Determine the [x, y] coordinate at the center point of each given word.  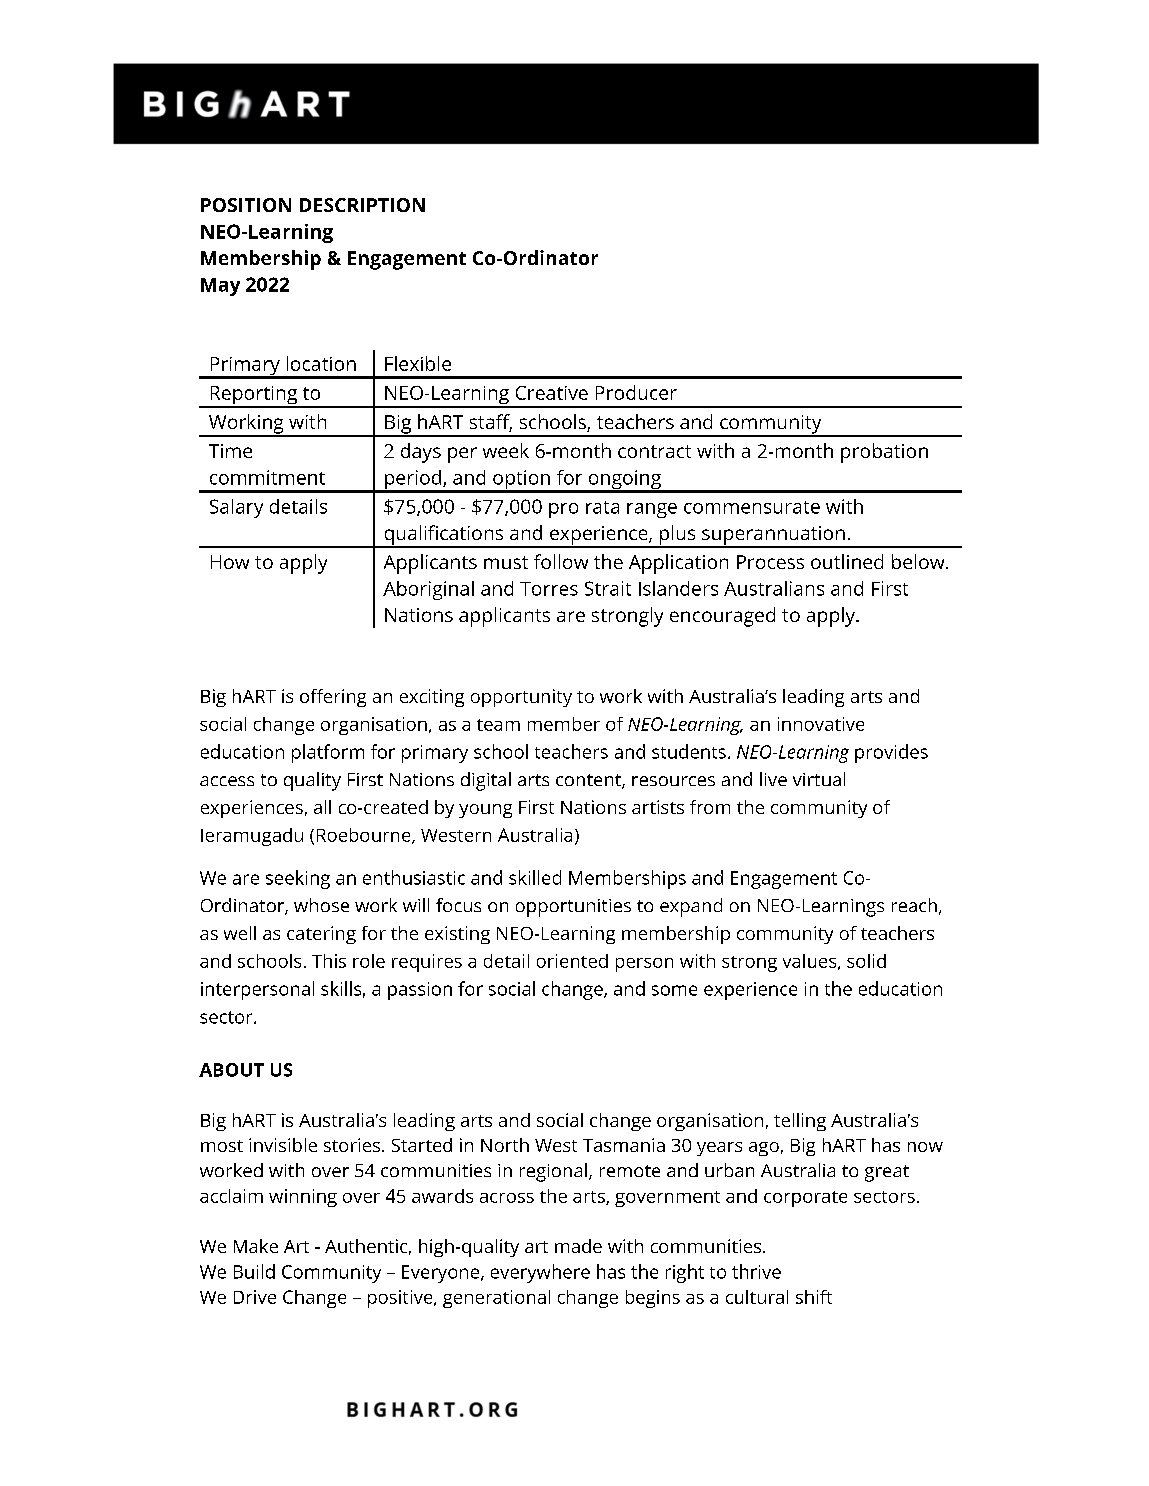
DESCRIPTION [362, 205]
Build [254, 1271]
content [589, 781]
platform [328, 753]
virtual [819, 779]
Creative [552, 393]
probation [884, 453]
